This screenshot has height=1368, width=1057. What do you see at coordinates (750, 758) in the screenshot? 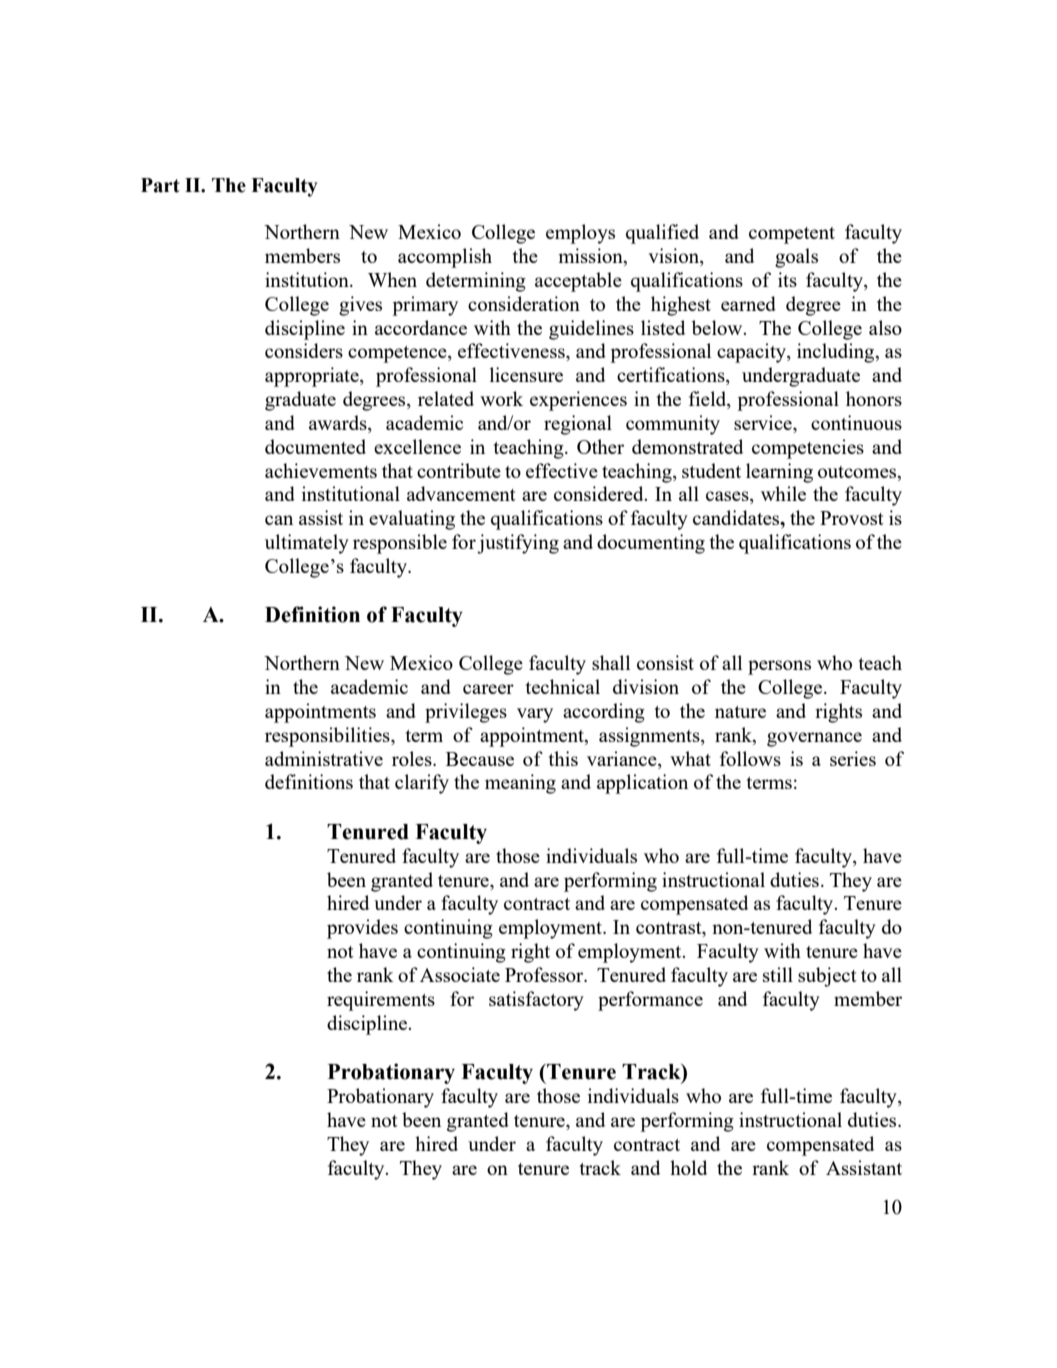
I see `follows` at bounding box center [750, 758].
